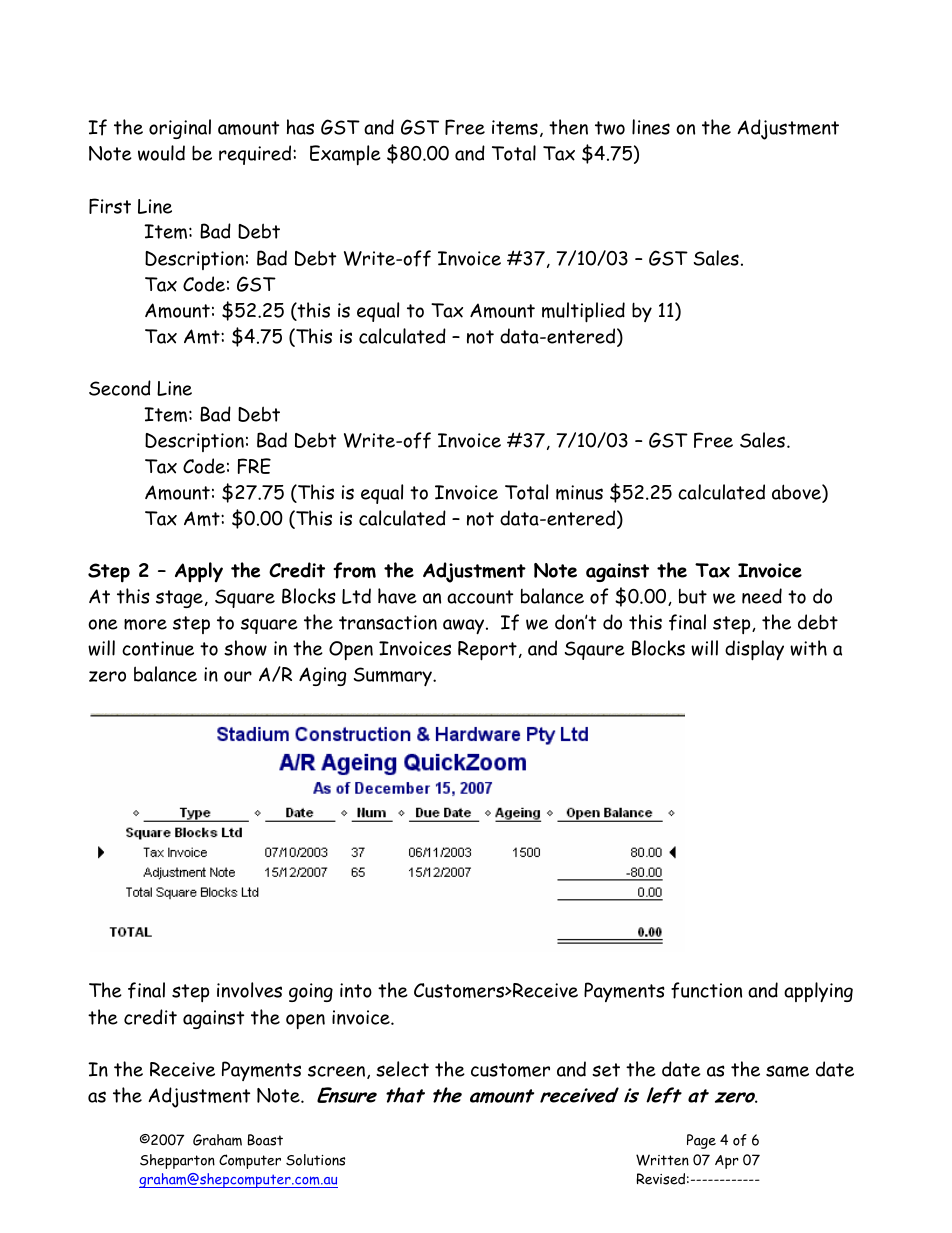  I want to click on select, so click(402, 1069).
